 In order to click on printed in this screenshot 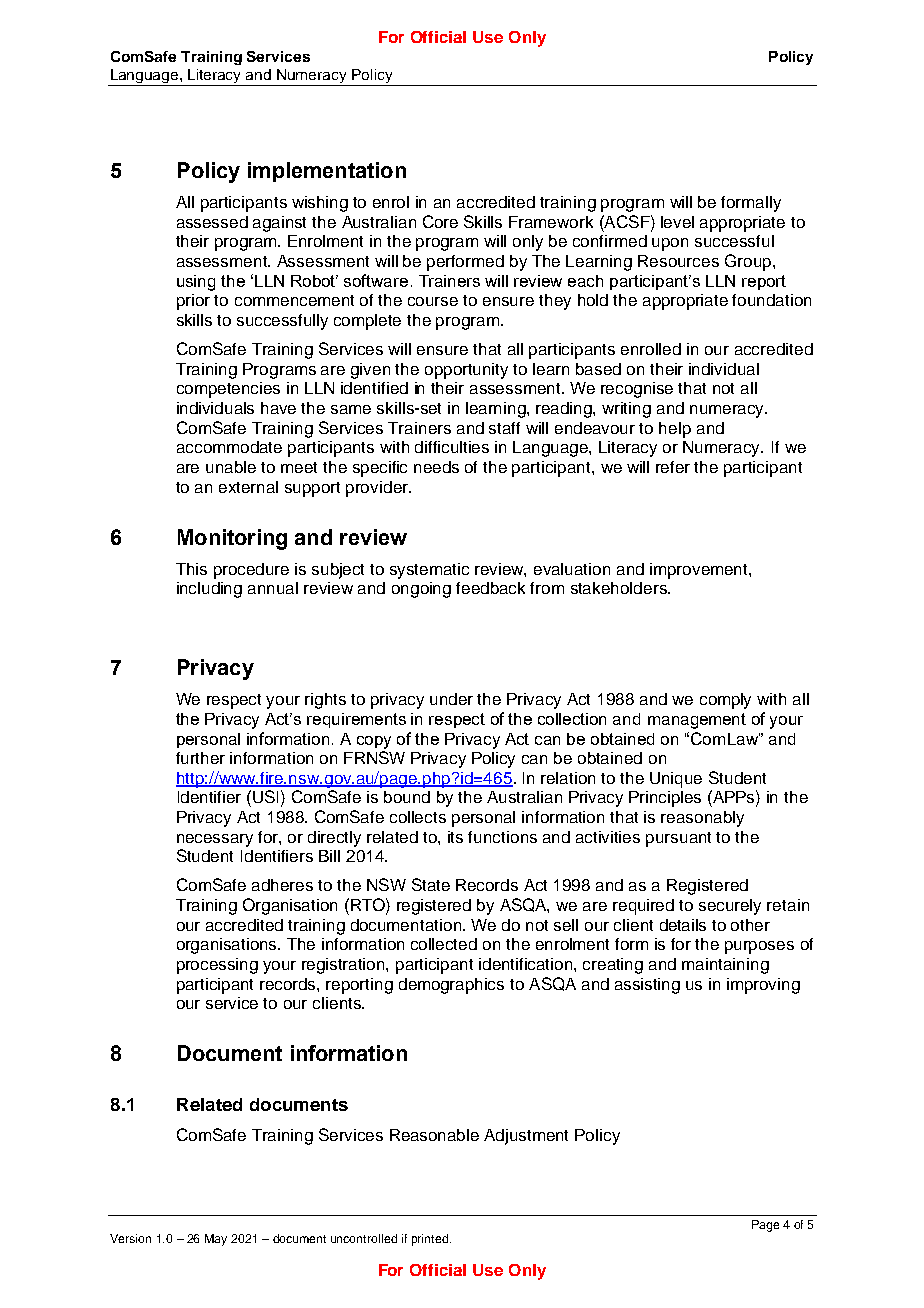, I will do `click(431, 1240)`.
